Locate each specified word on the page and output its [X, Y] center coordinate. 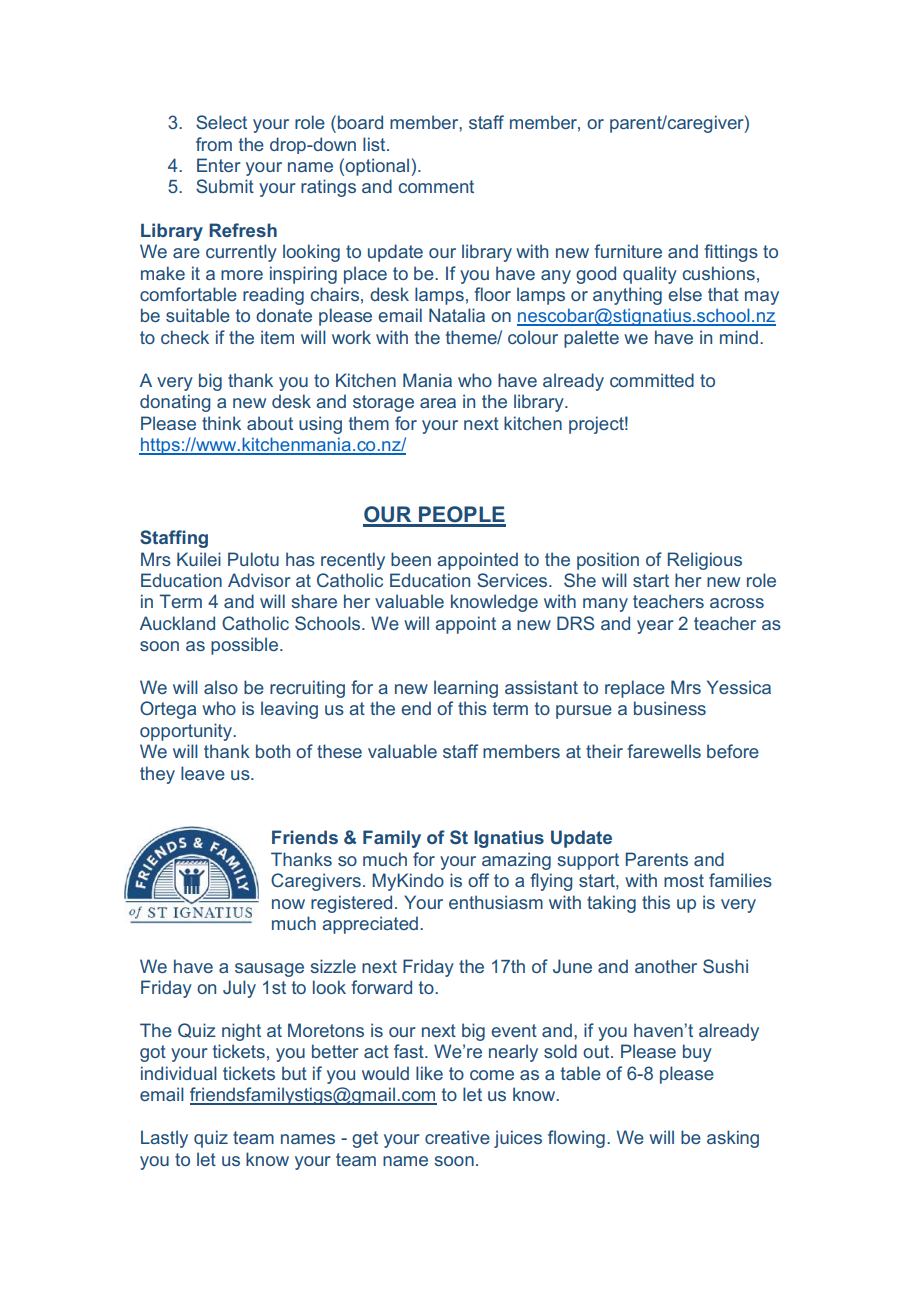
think [221, 423]
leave [203, 773]
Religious [705, 561]
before [733, 751]
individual [179, 1073]
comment [436, 186]
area [438, 403]
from [214, 144]
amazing [516, 861]
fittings [731, 253]
